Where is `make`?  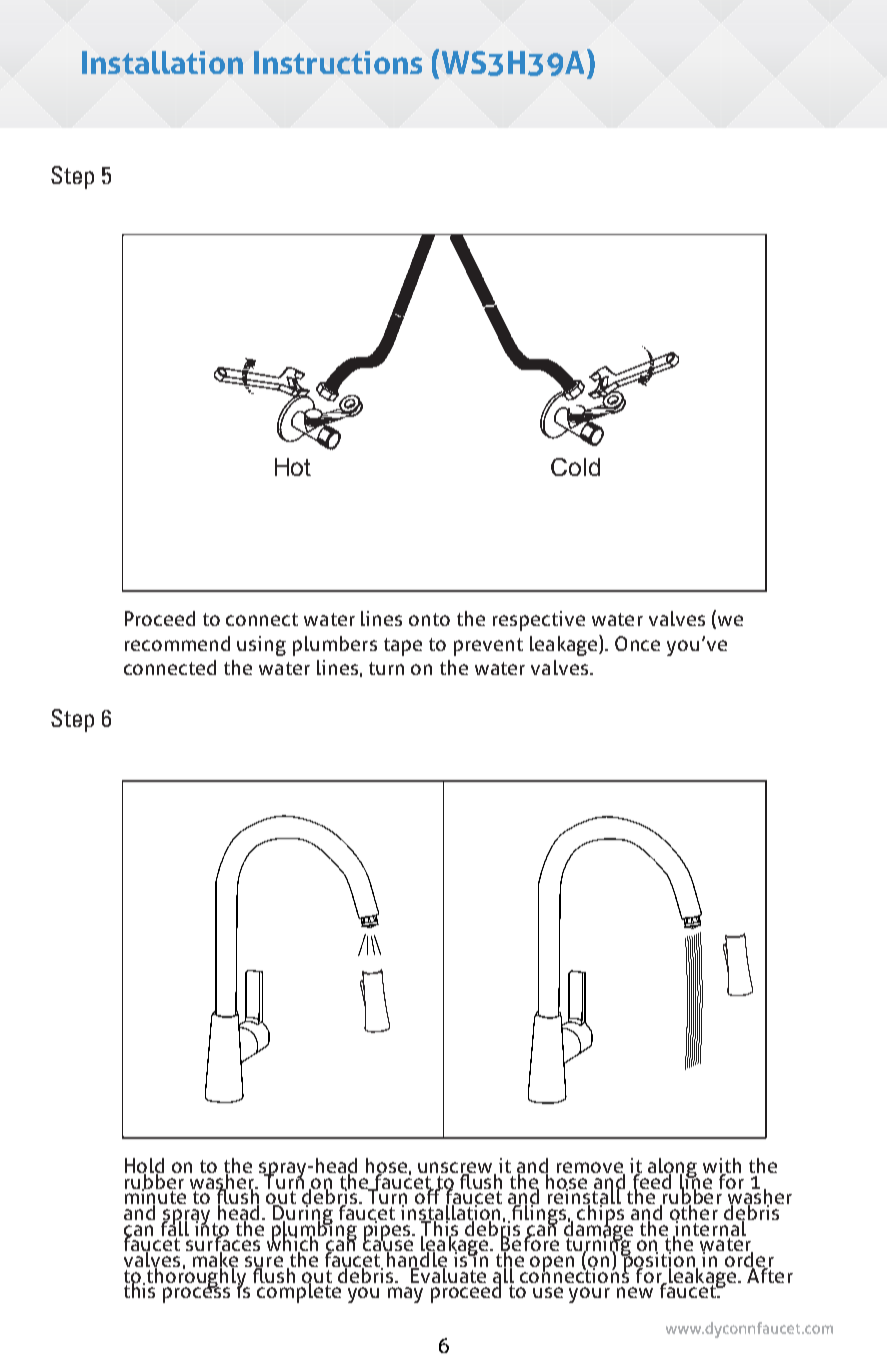
make is located at coordinates (215, 1260).
